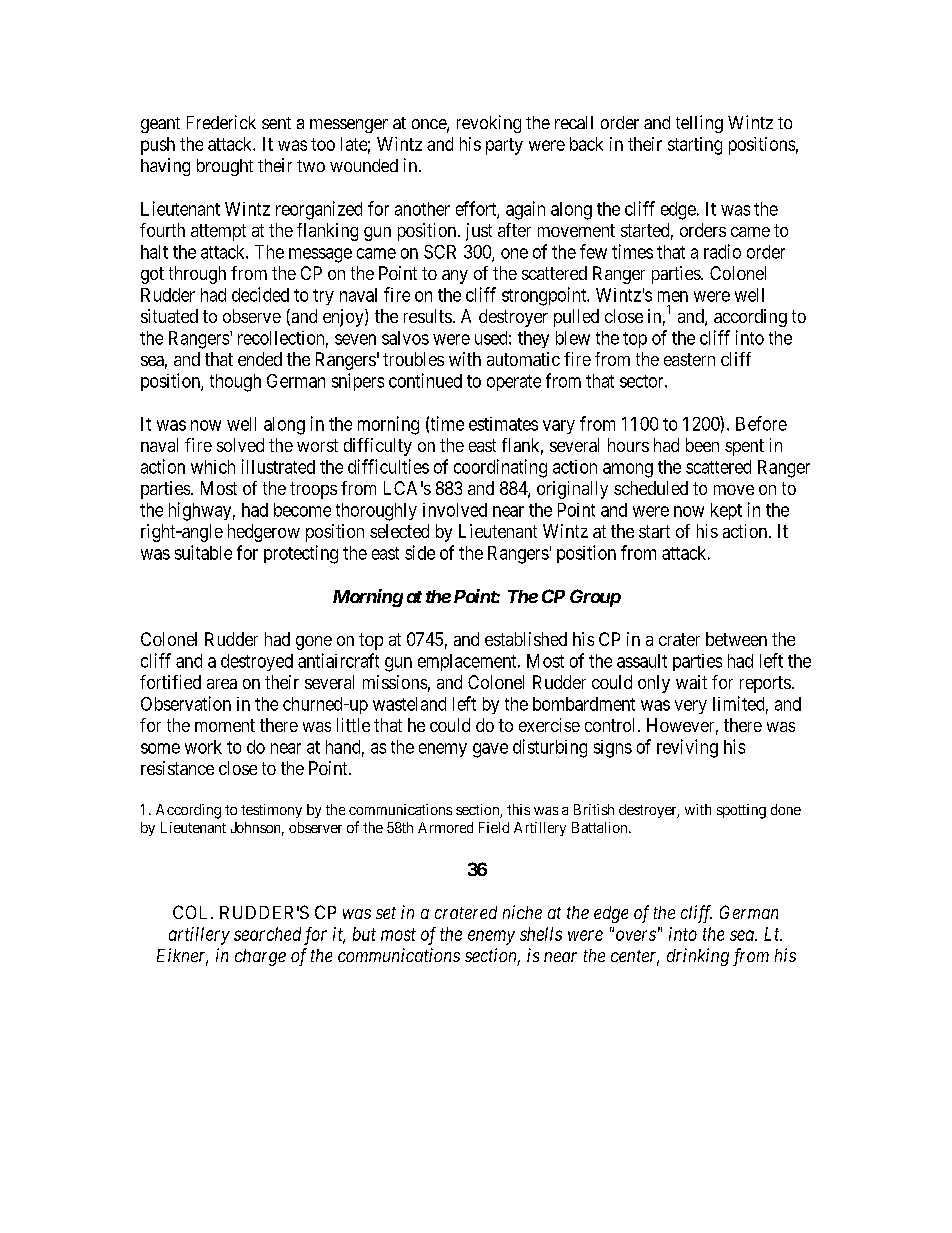 This screenshot has width=952, height=1233. What do you see at coordinates (468, 662) in the screenshot?
I see `emplacement` at bounding box center [468, 662].
